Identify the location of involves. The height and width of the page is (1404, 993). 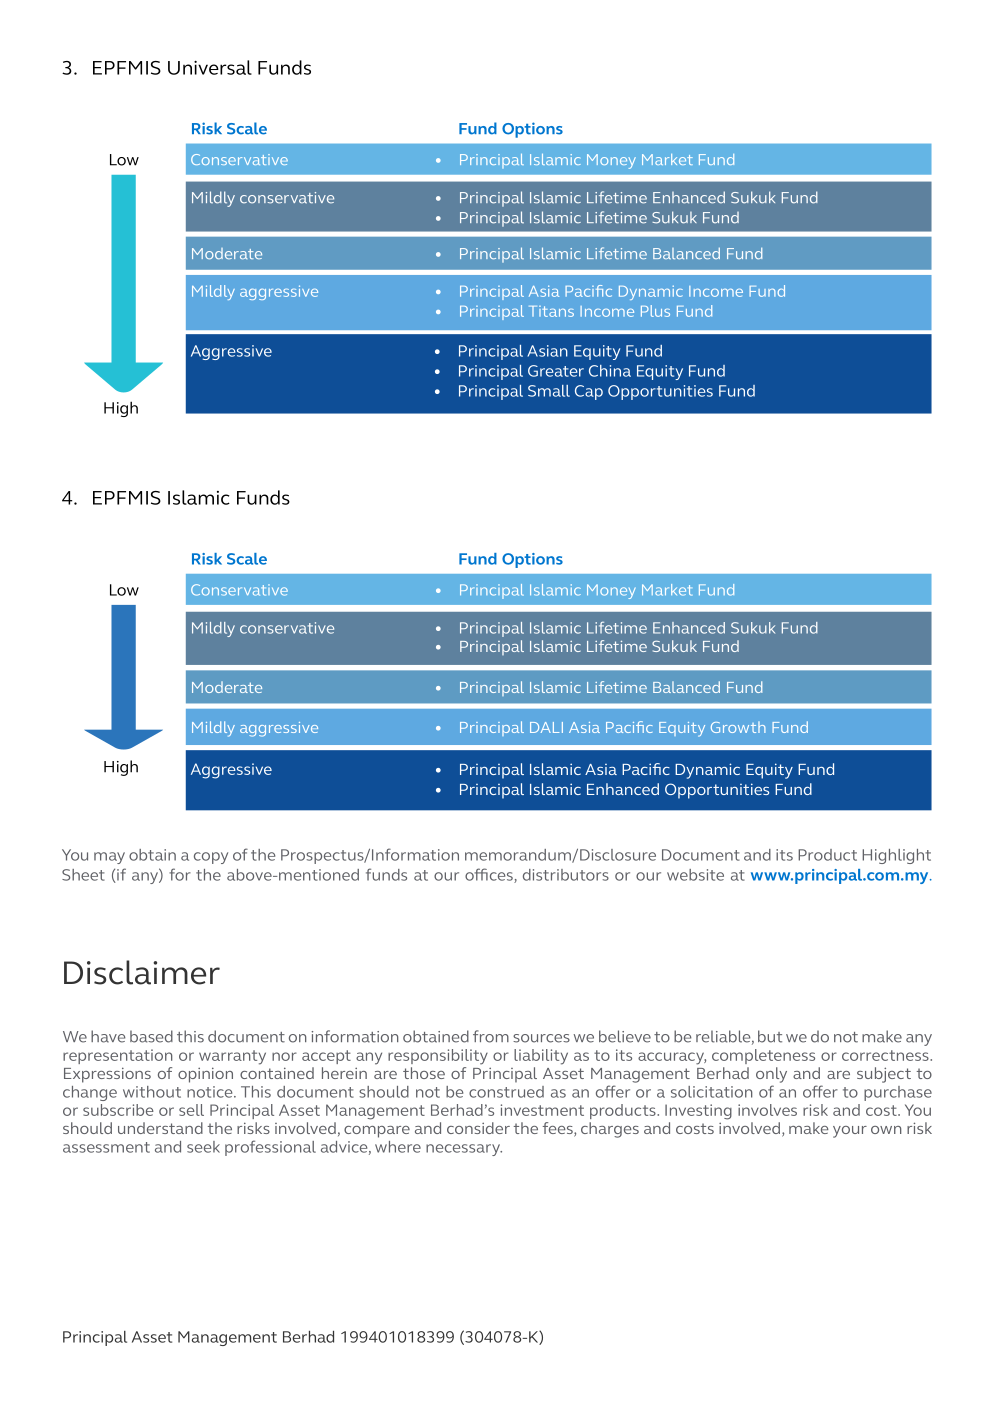
(767, 1110).
